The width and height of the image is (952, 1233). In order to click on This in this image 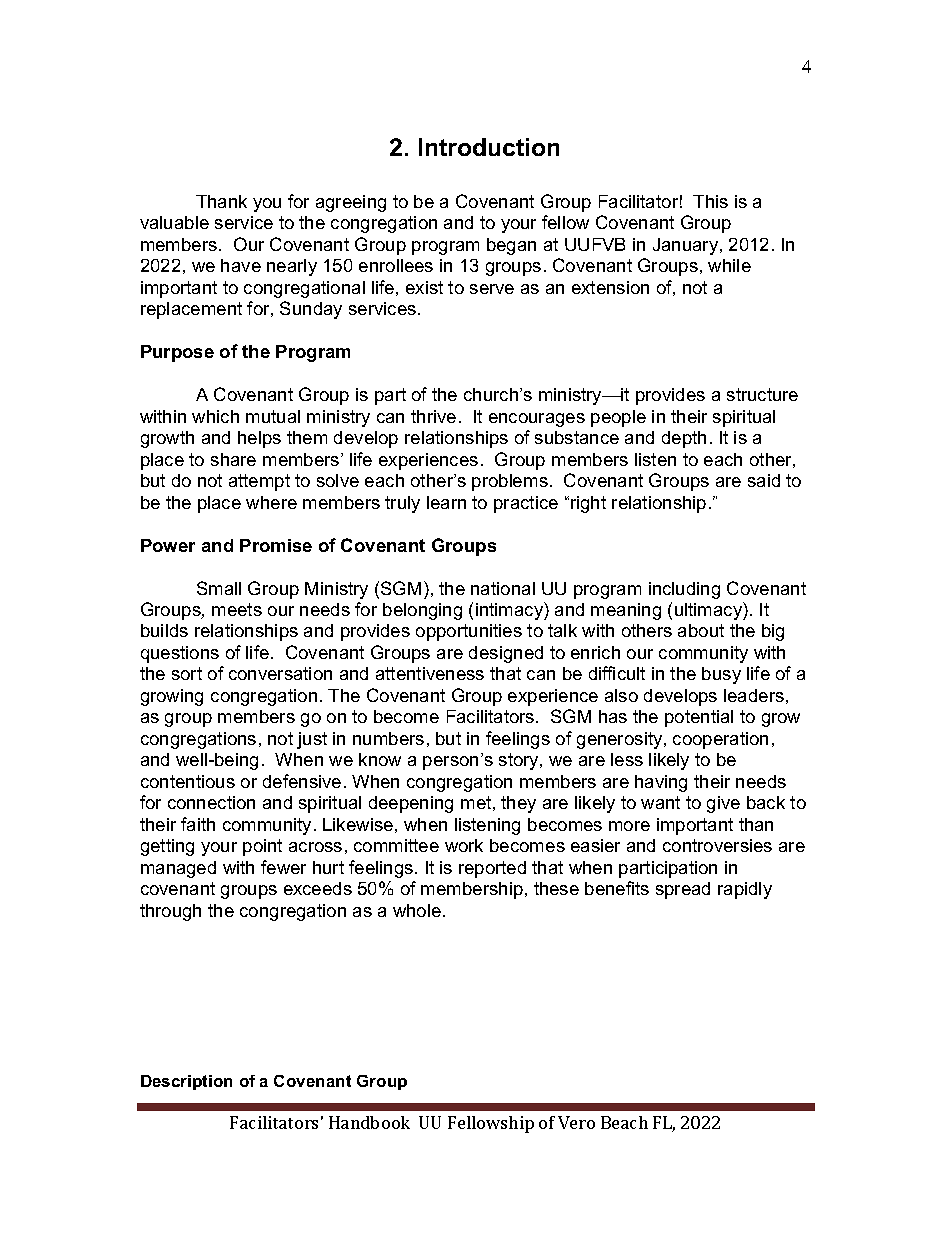, I will do `click(710, 201)`.
